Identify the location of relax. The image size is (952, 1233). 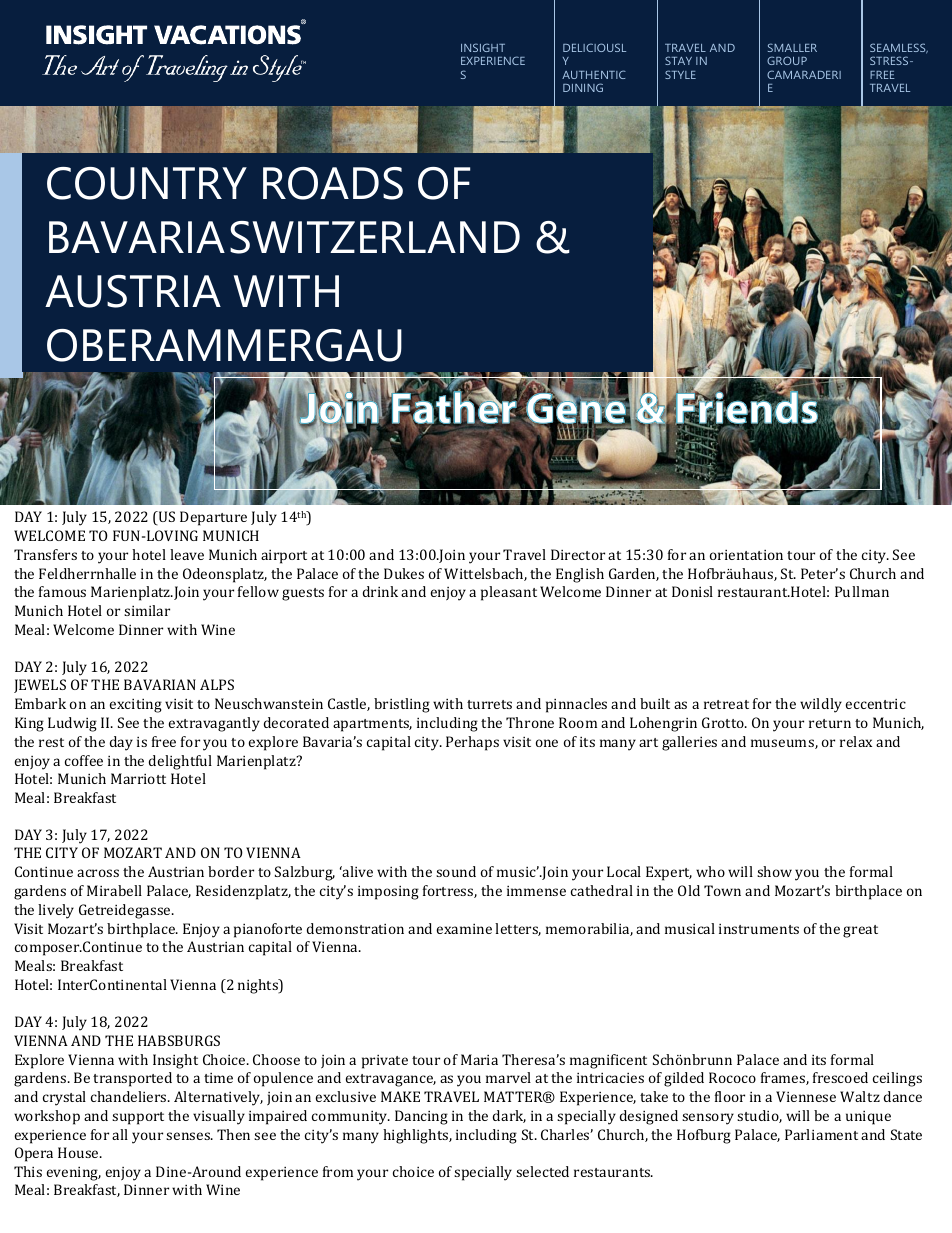
(856, 741).
